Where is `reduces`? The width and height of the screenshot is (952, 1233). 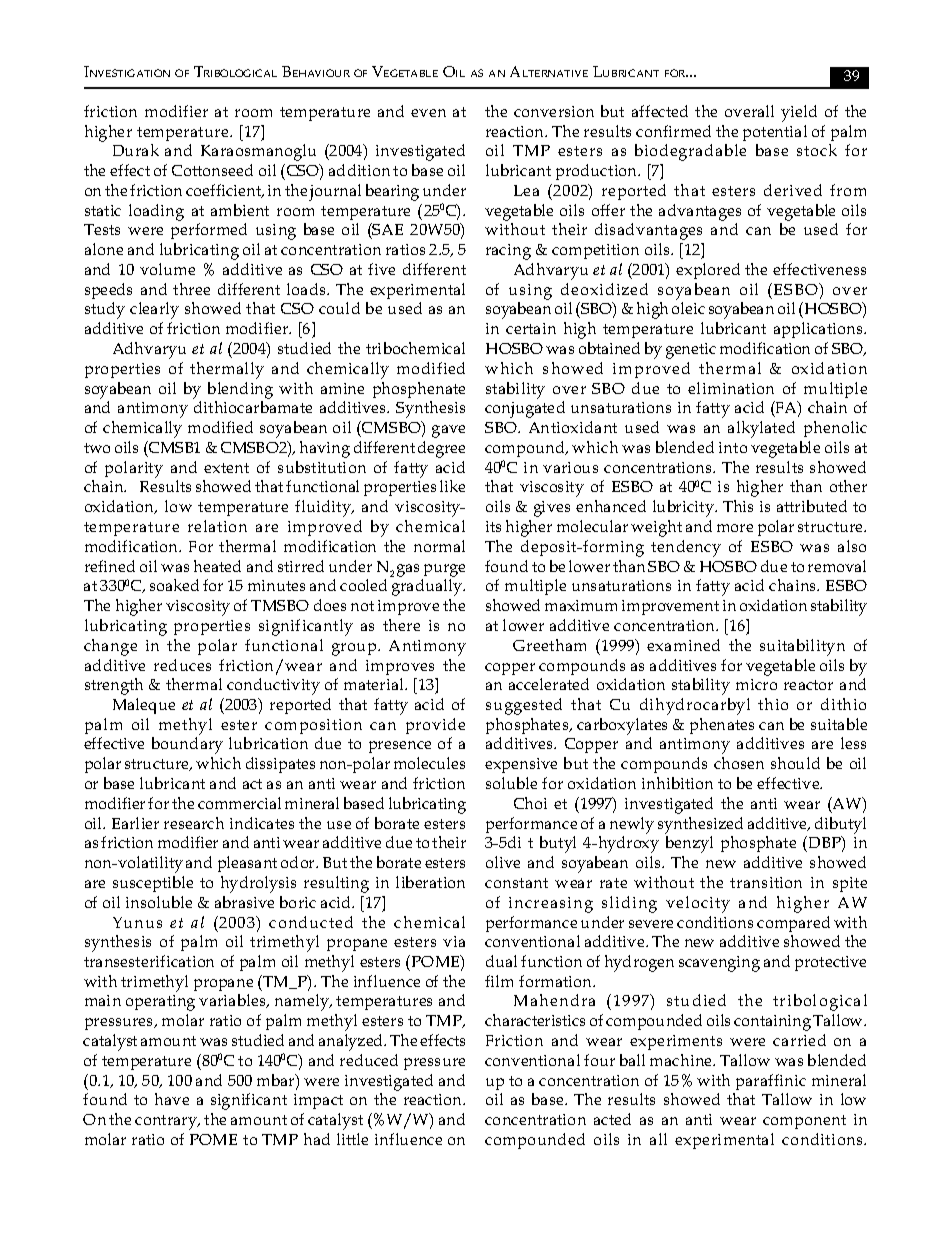 reduces is located at coordinates (182, 665).
